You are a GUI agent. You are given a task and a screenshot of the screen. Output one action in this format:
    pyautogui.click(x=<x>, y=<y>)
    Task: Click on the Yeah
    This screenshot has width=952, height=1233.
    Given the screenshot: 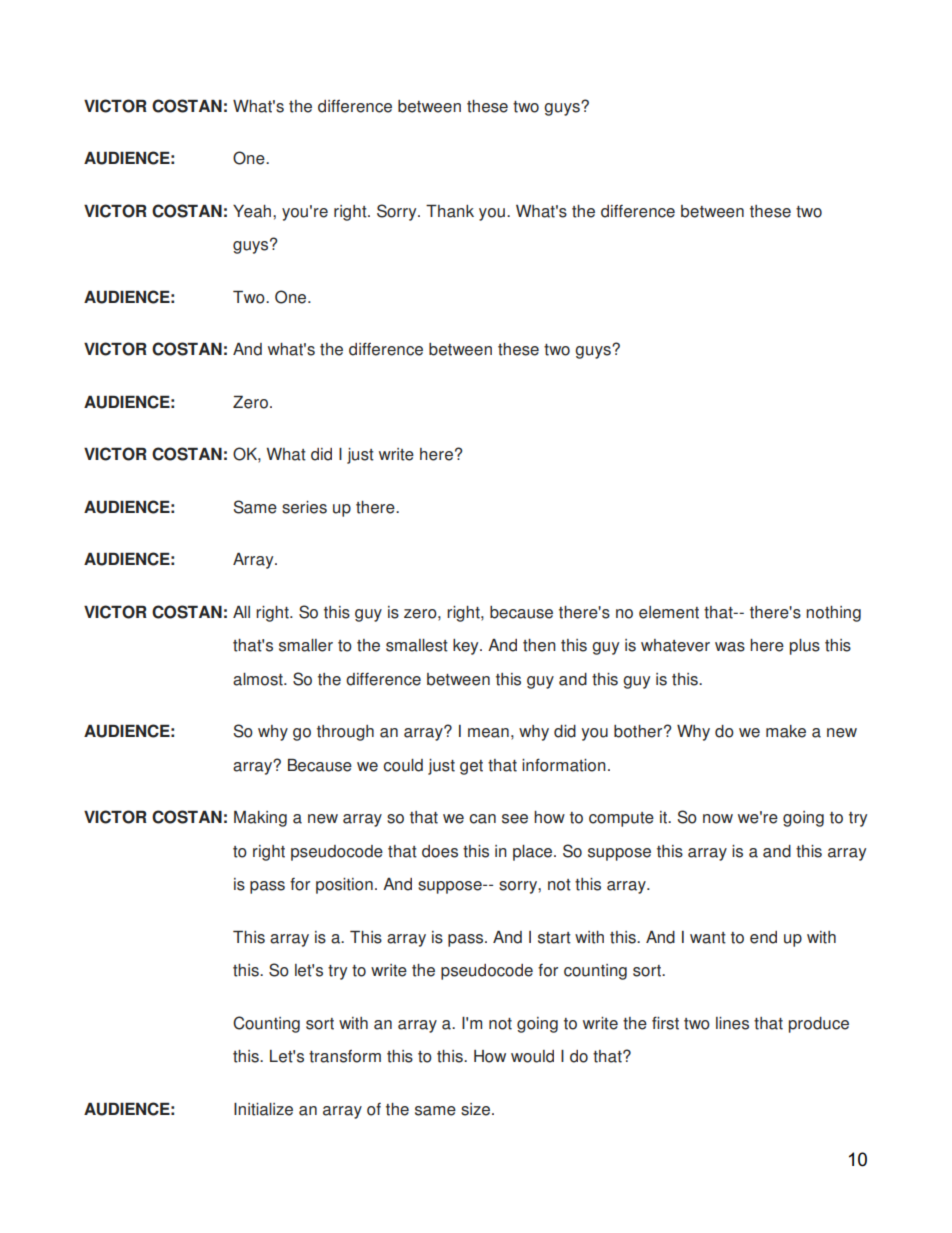 What is the action you would take?
    pyautogui.click(x=253, y=211)
